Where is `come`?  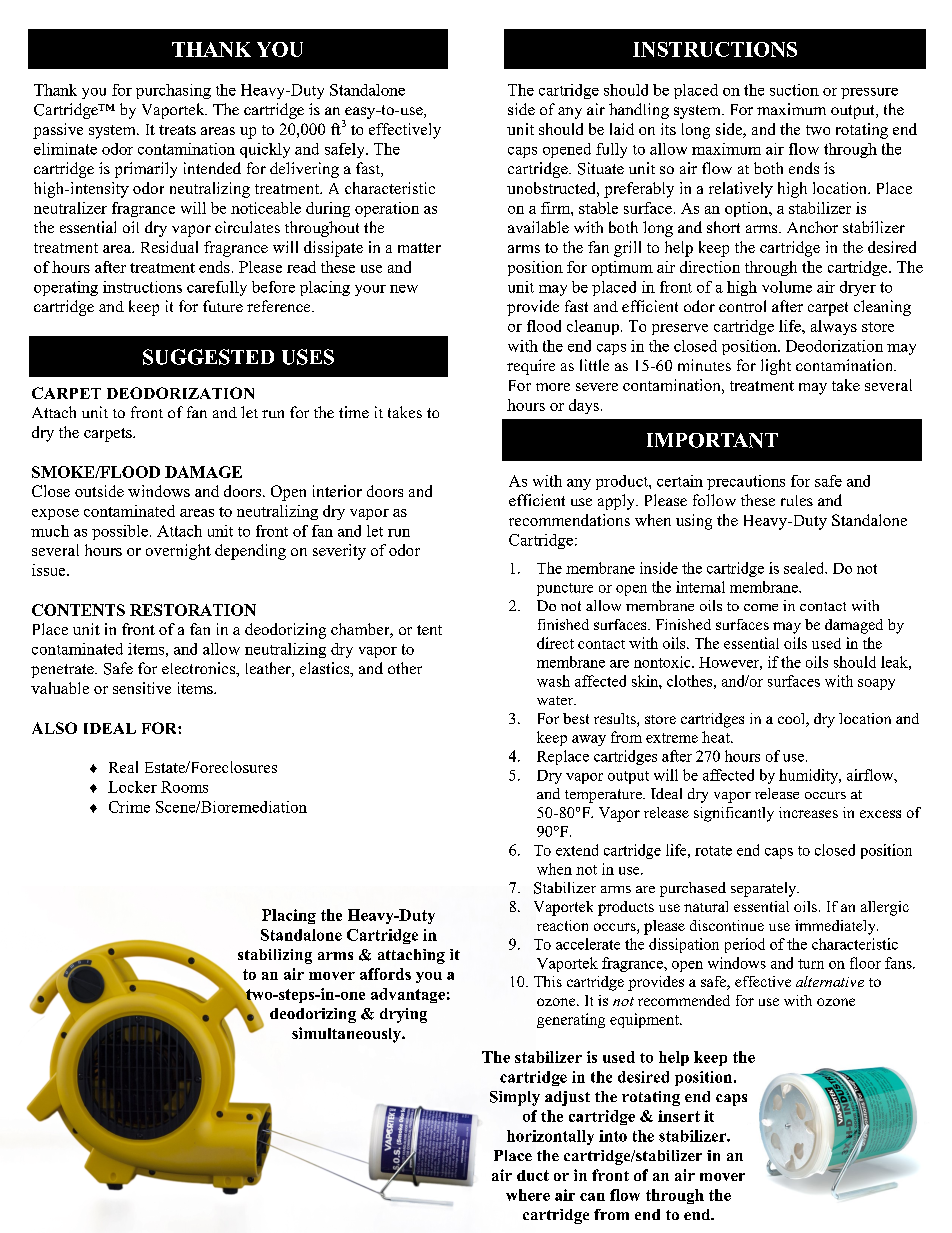 come is located at coordinates (761, 607).
